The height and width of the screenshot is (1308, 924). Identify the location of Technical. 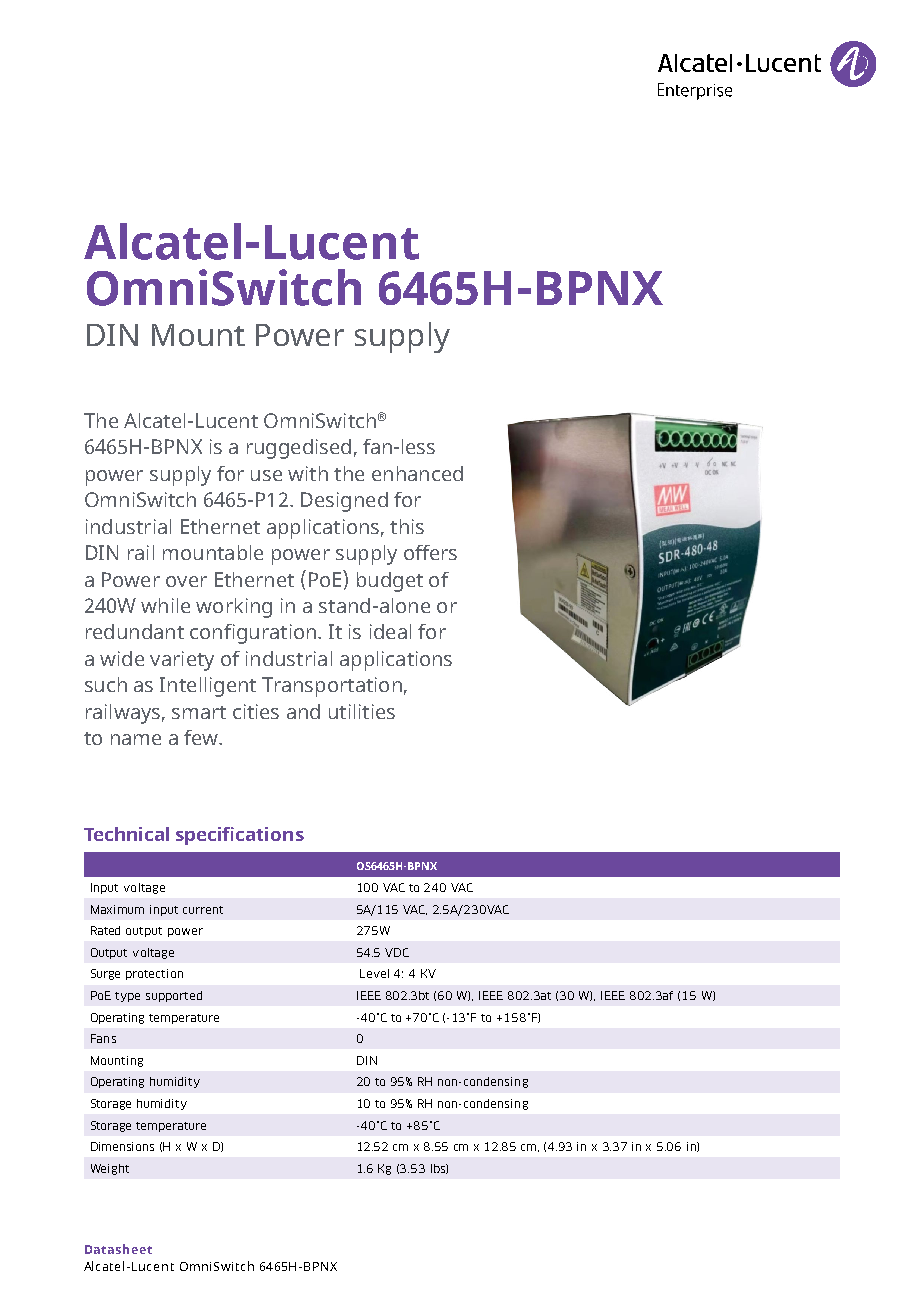
(126, 834).
